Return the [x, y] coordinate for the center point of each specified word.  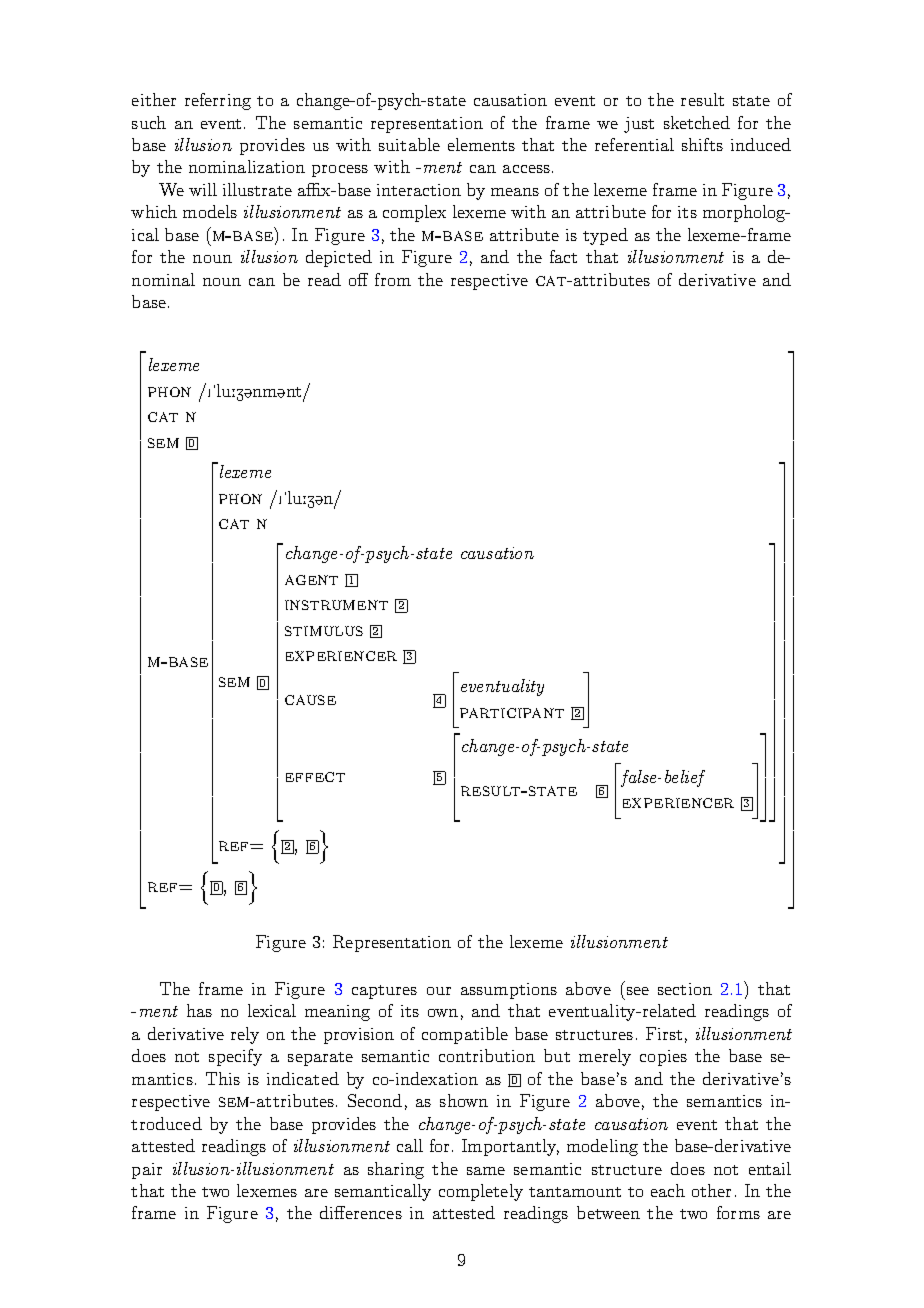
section [685, 989]
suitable [409, 144]
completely [481, 1192]
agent [311, 580]
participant [512, 713]
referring [218, 101]
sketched [697, 122]
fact [563, 256]
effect [315, 777]
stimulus [324, 631]
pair [147, 1171]
